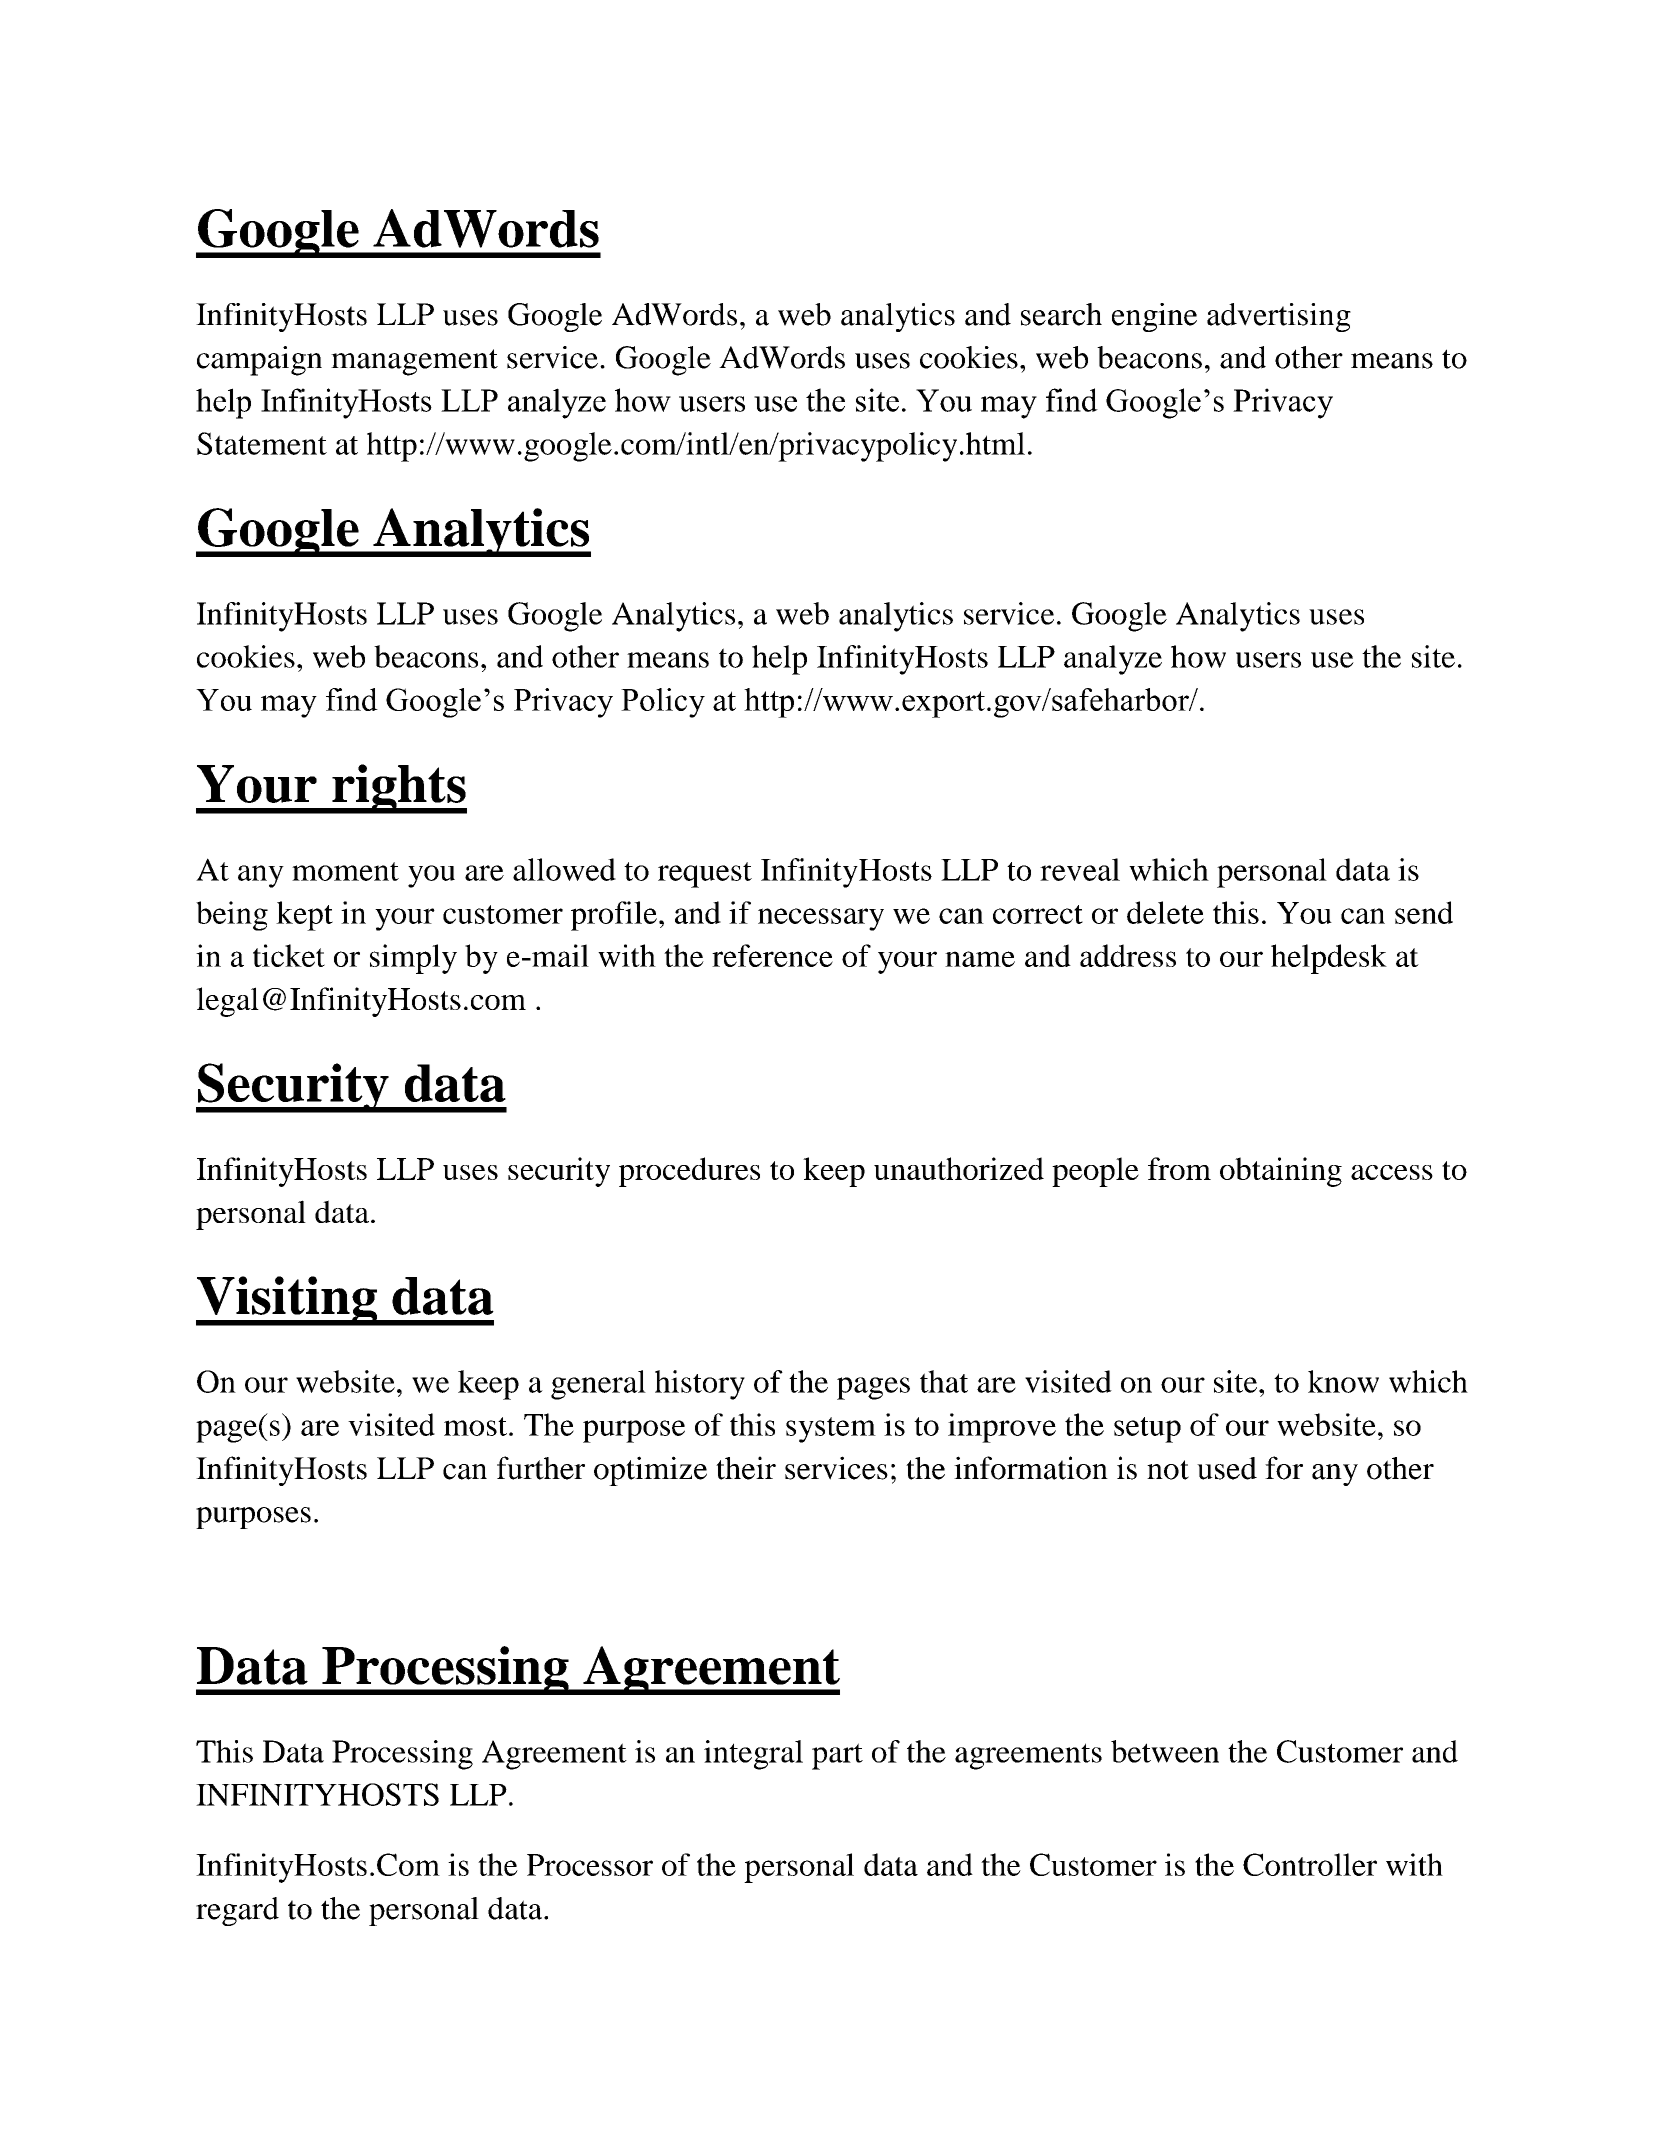 This page has height=2156, width=1666. Describe the element at coordinates (1227, 1468) in the page. I see `used` at that location.
